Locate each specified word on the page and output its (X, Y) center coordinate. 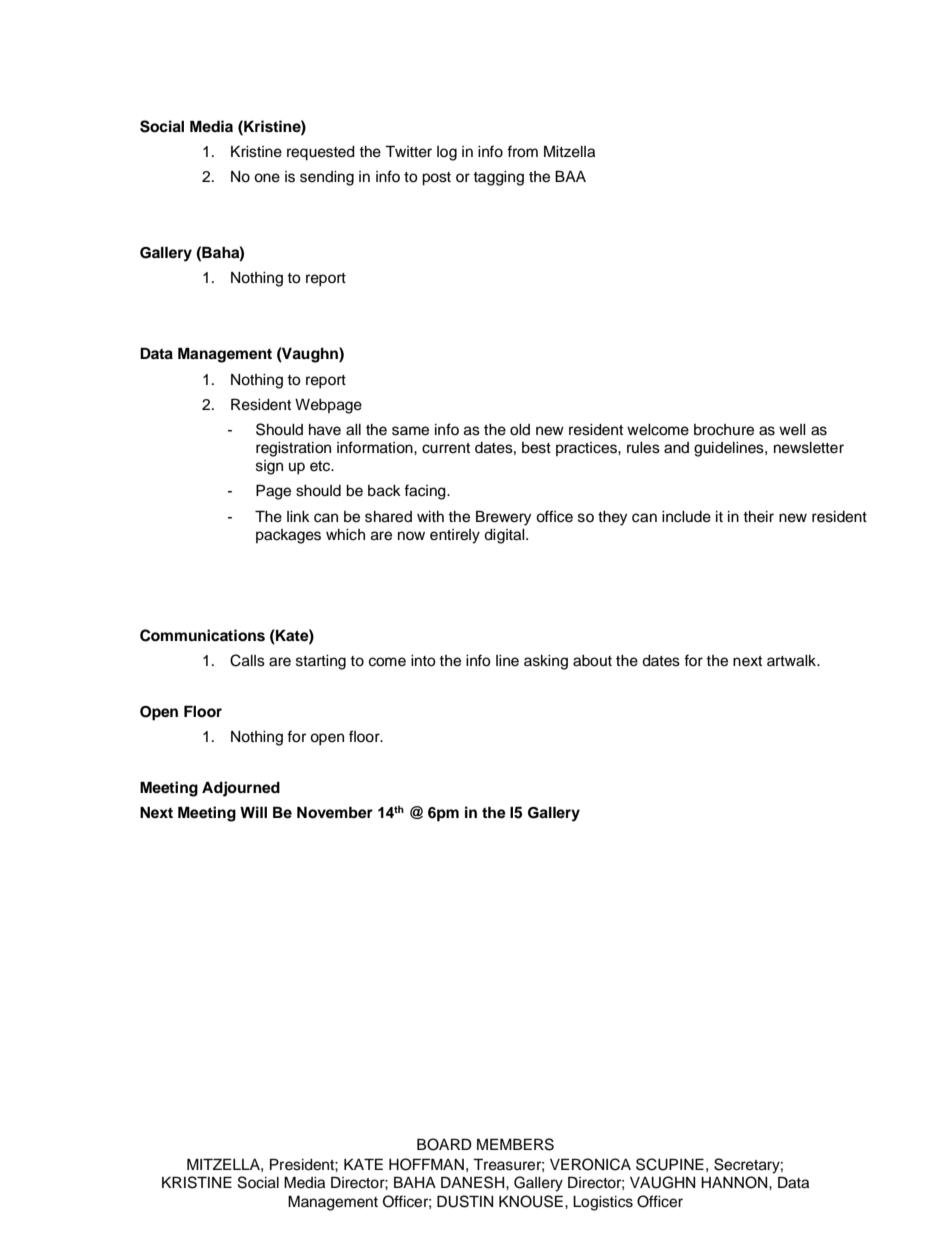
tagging (498, 178)
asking (546, 662)
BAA (570, 176)
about (592, 661)
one (267, 178)
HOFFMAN (426, 1164)
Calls (247, 660)
